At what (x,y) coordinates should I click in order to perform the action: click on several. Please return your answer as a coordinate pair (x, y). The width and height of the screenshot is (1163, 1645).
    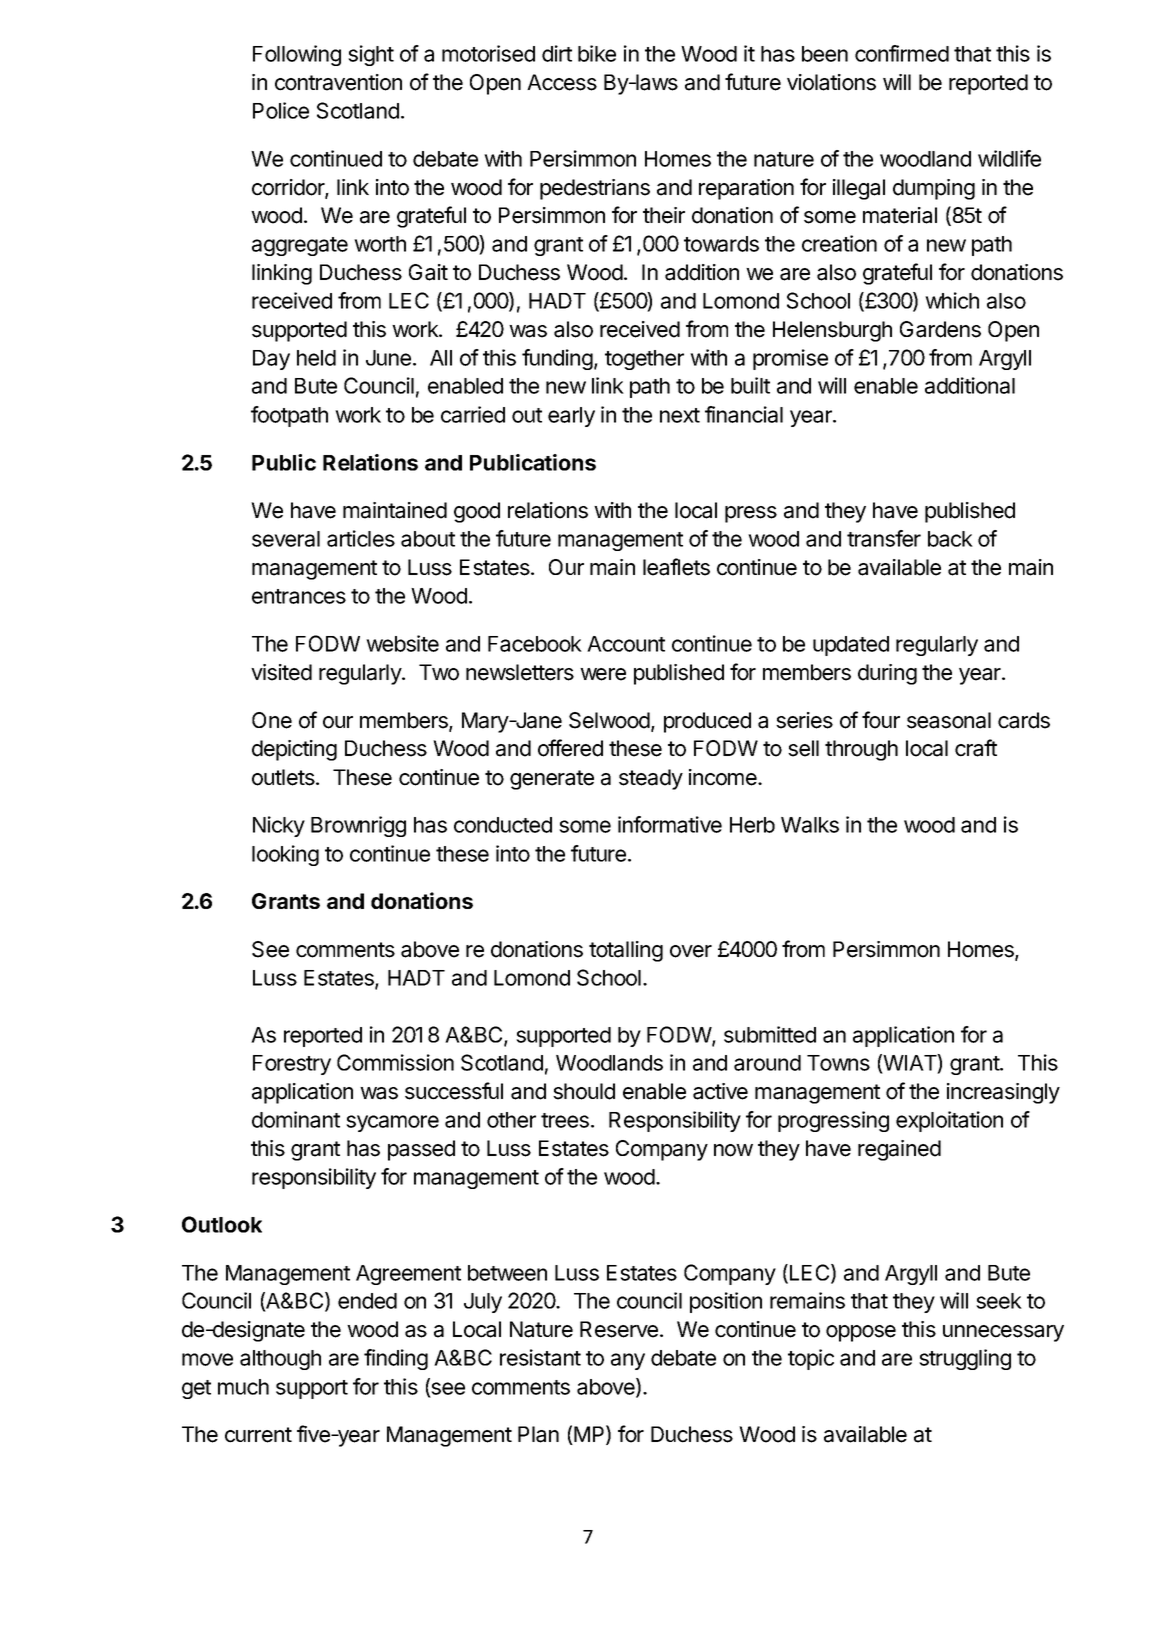
    Looking at the image, I should click on (286, 539).
